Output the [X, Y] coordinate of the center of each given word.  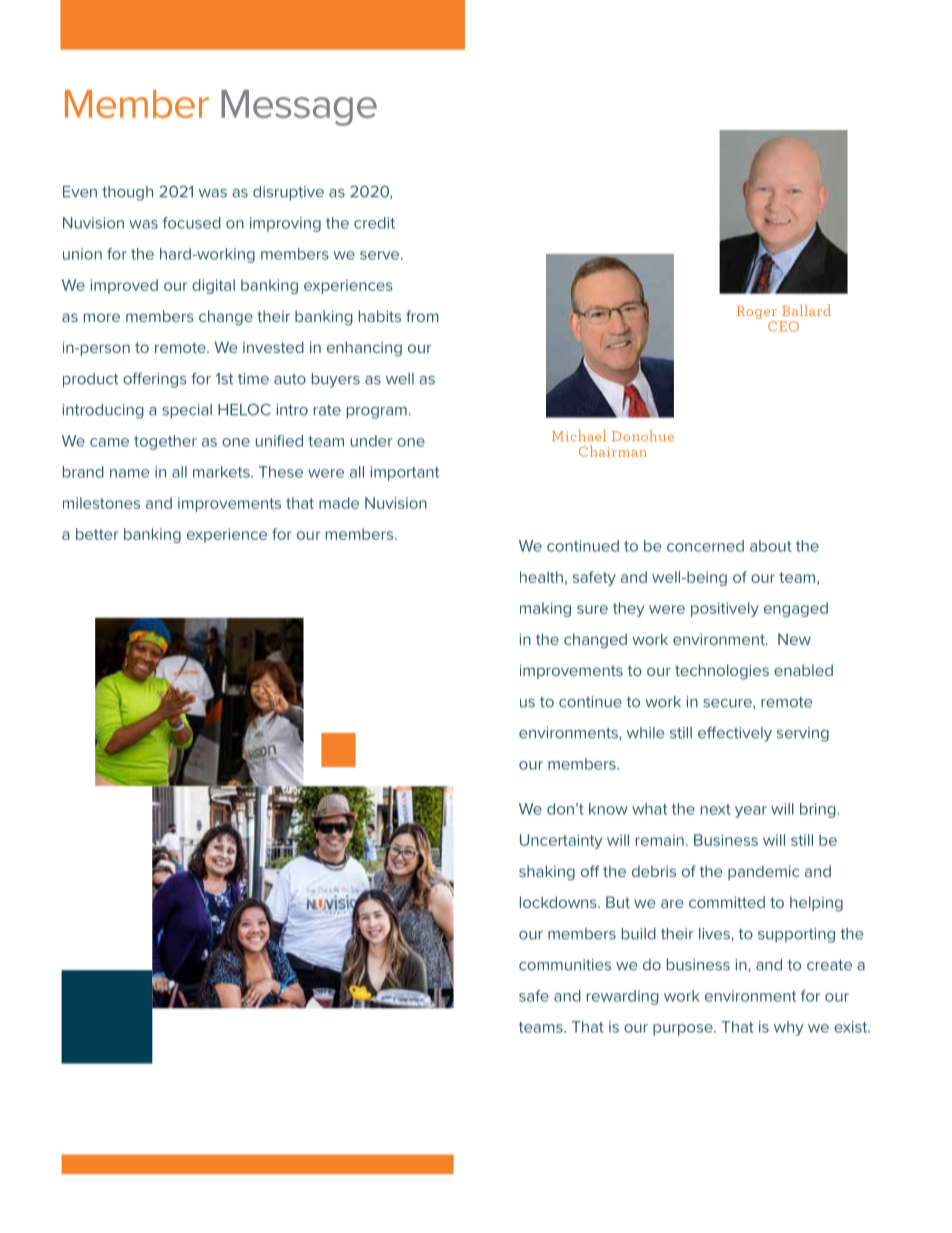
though [127, 193]
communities [565, 965]
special [187, 411]
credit [374, 223]
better [97, 534]
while [645, 733]
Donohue [643, 435]
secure [728, 704]
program [377, 413]
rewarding [623, 997]
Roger [757, 312]
